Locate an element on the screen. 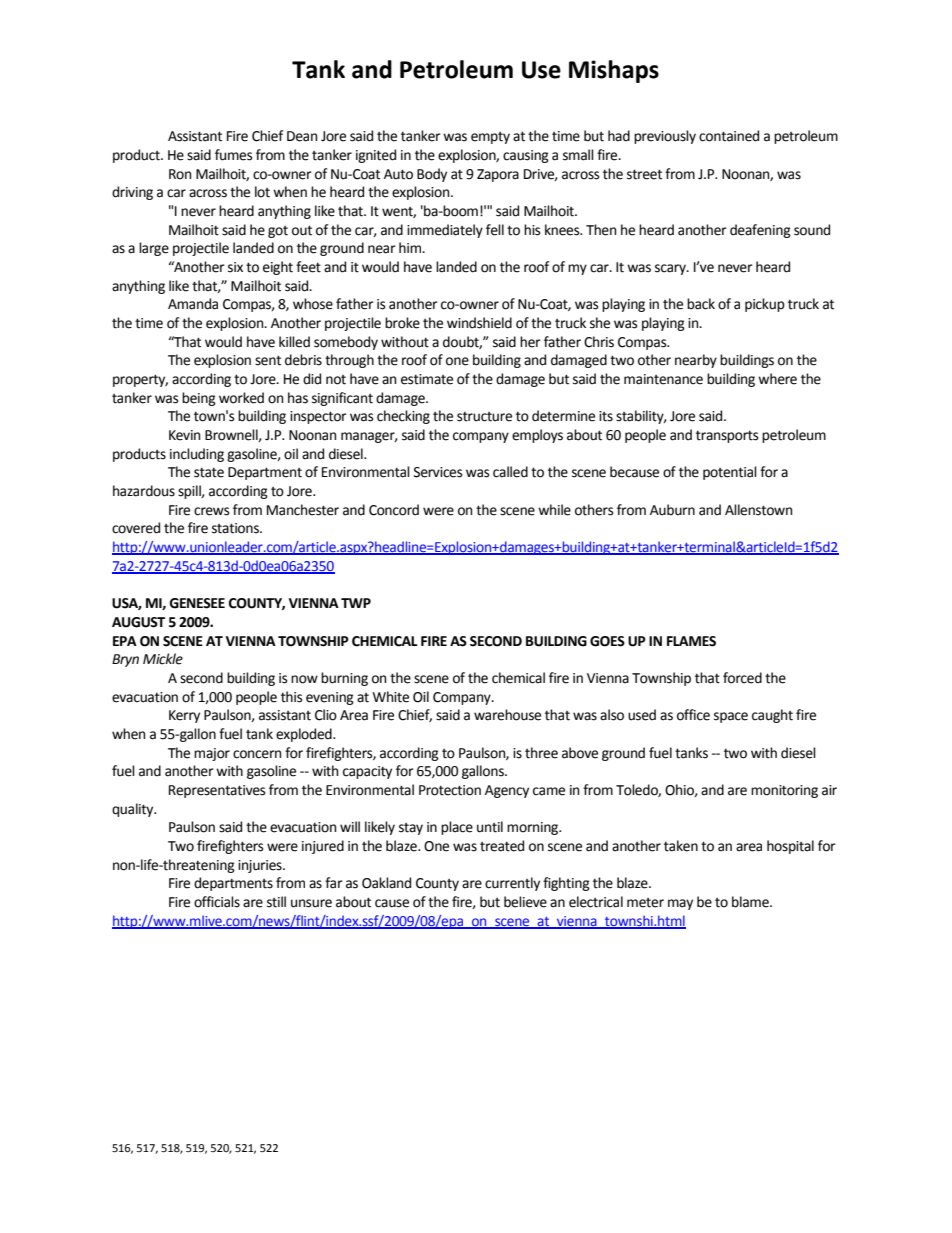 This screenshot has width=952, height=1233. Dean is located at coordinates (302, 136).
